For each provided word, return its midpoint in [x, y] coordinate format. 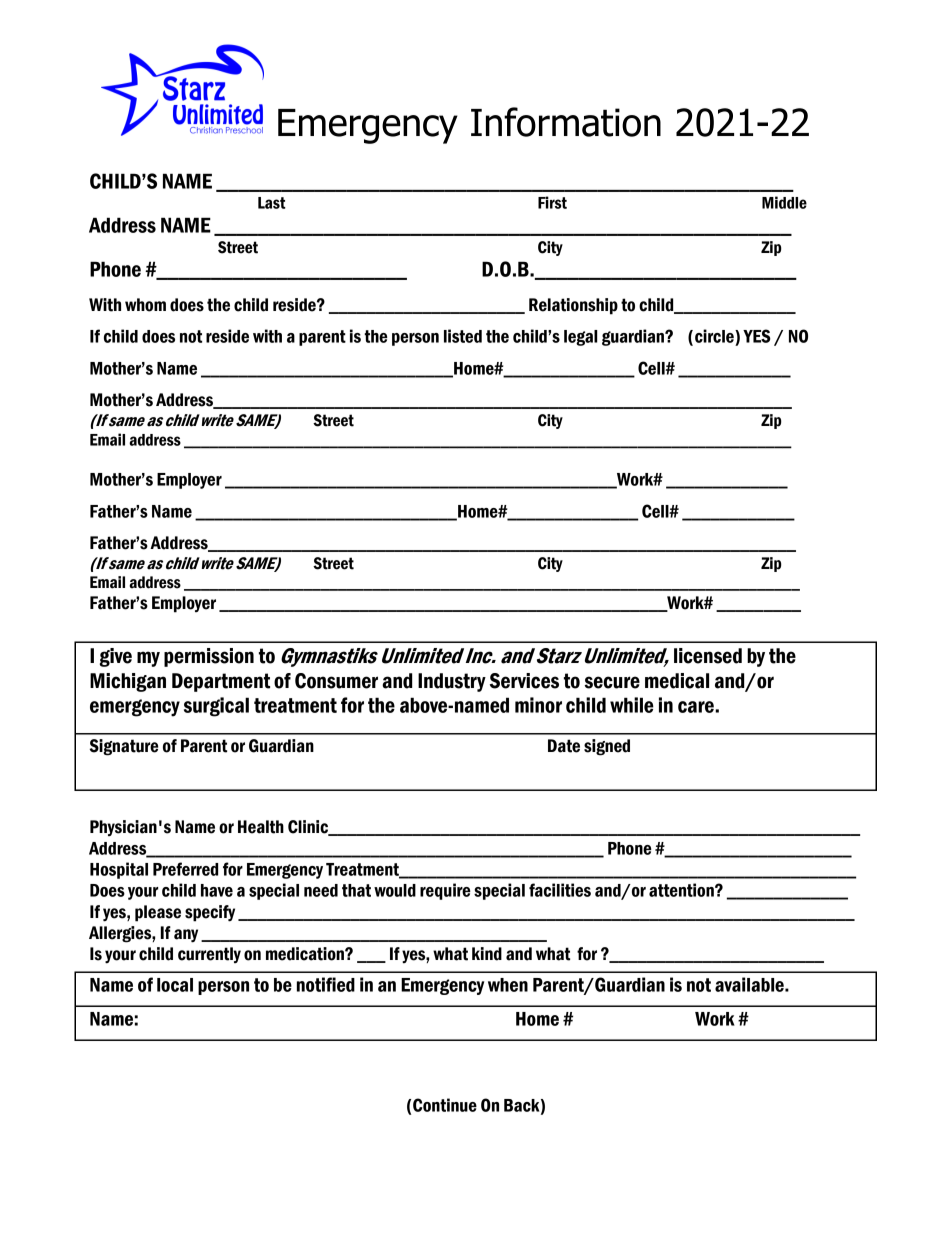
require [445, 891]
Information [566, 122]
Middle [784, 202]
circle [715, 336]
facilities [560, 890]
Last [272, 203]
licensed [708, 656]
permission [209, 657]
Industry [452, 682]
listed [463, 336]
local [175, 985]
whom [145, 305]
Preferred [185, 869]
